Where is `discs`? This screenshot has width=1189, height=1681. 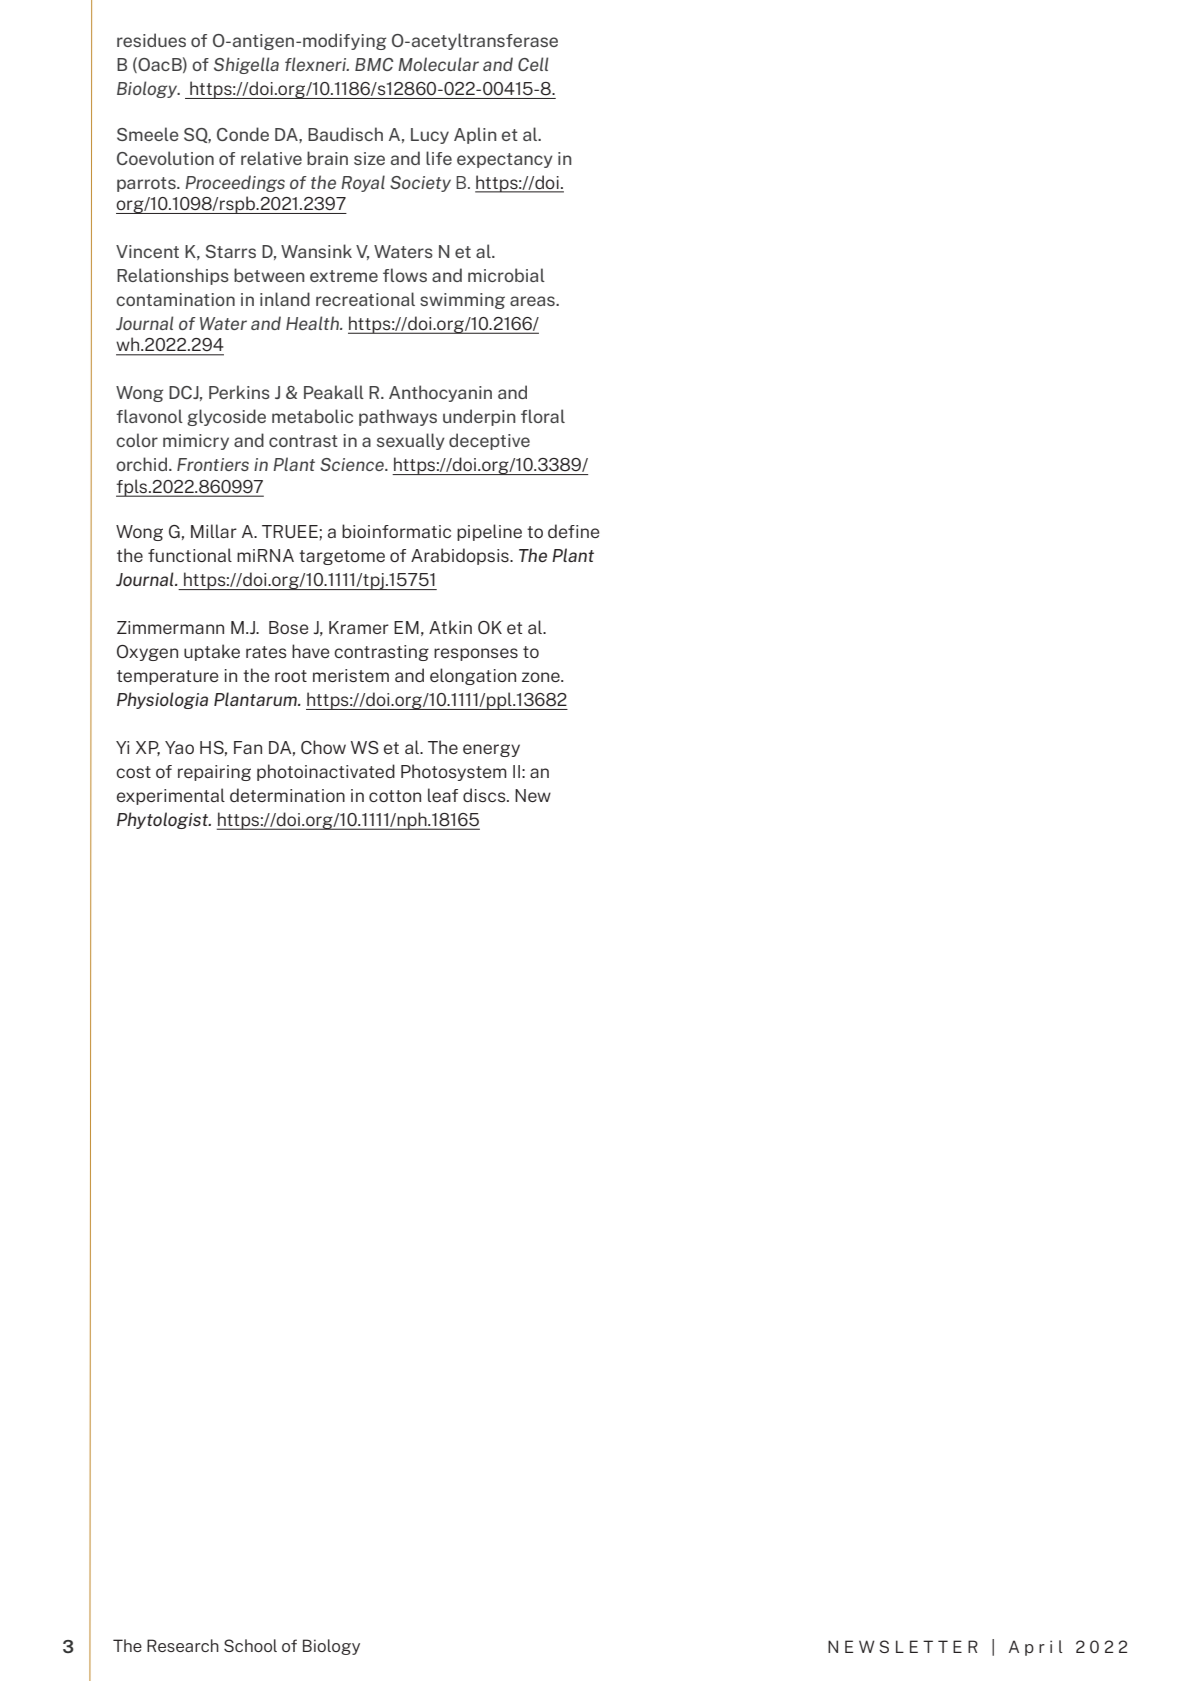 discs is located at coordinates (485, 795).
